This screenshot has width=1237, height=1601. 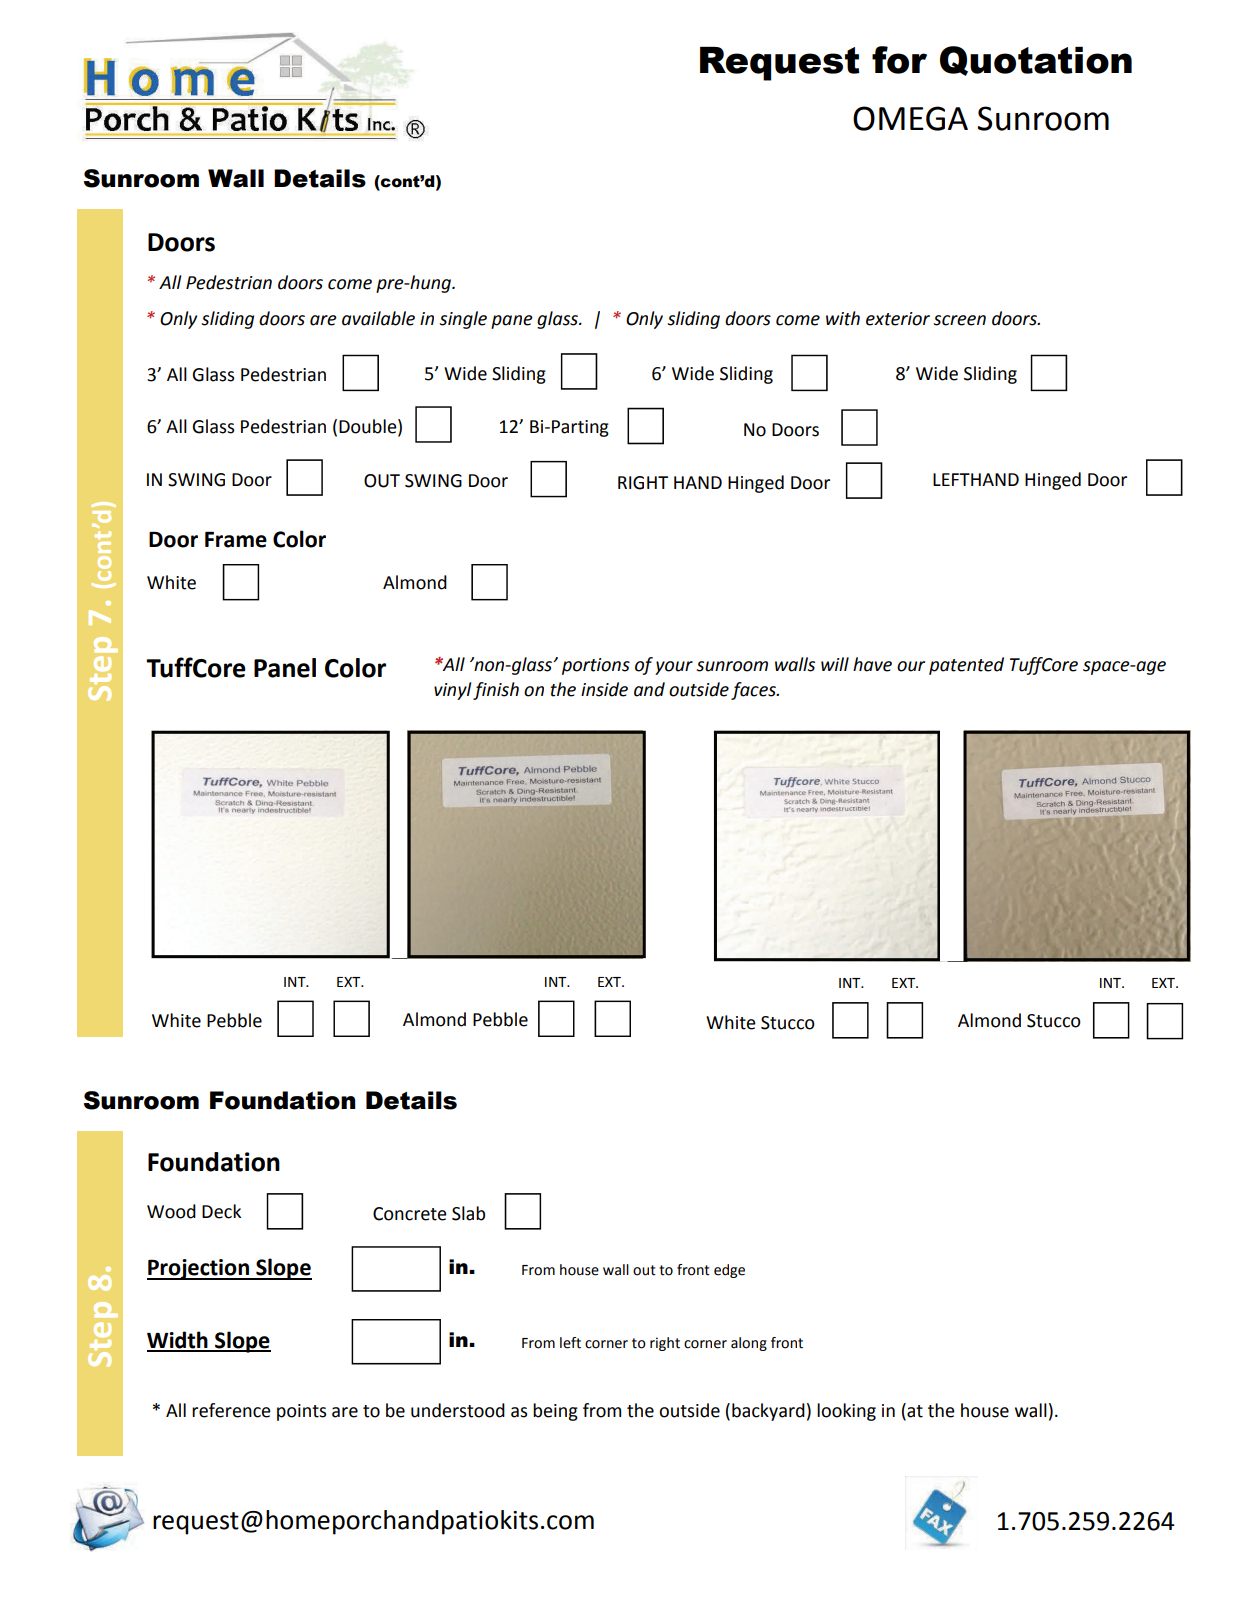 I want to click on for, so click(x=899, y=60).
